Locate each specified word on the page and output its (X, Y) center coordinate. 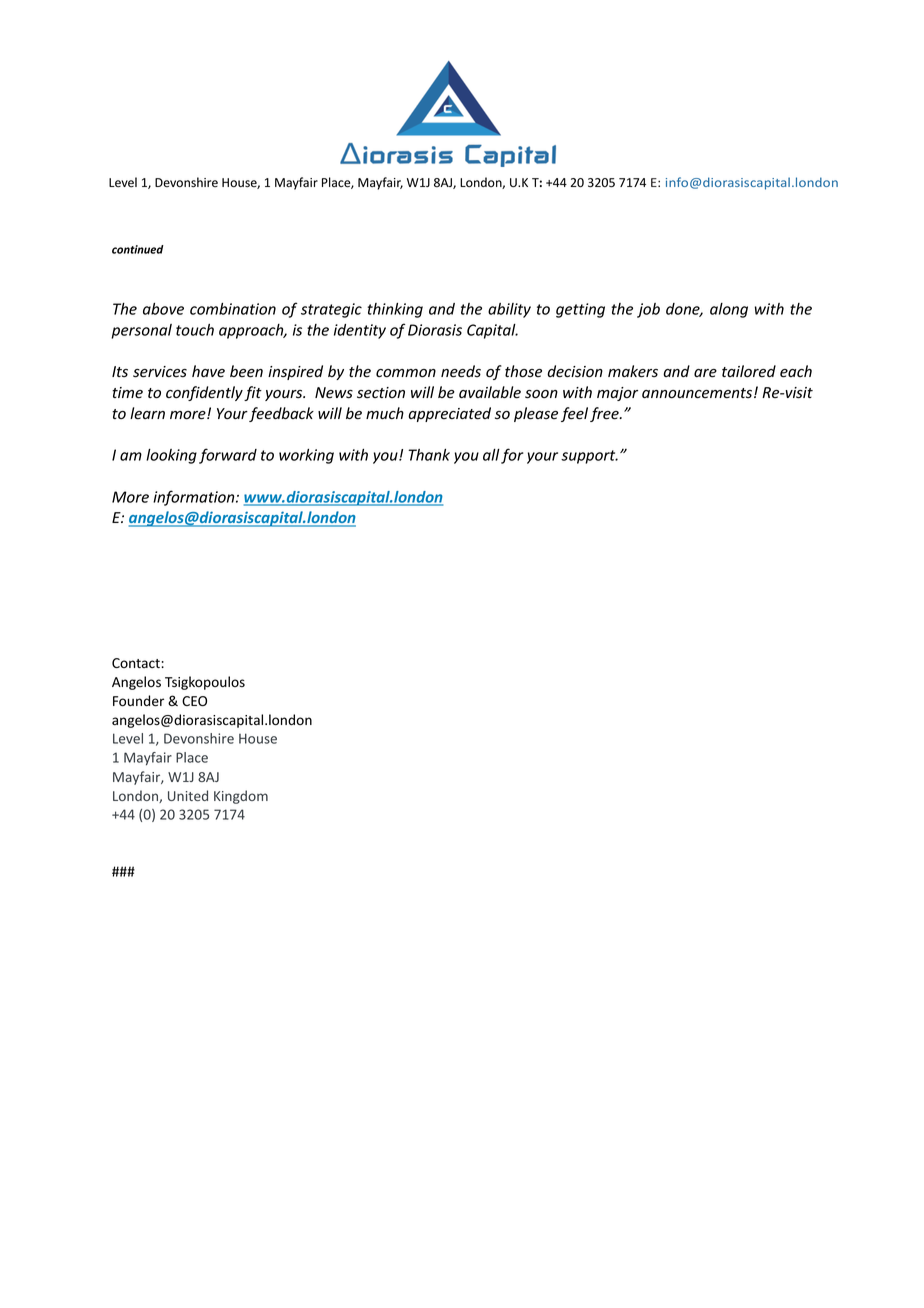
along (729, 310)
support (589, 457)
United (188, 795)
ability (509, 310)
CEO (194, 701)
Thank (429, 455)
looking (171, 456)
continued (138, 249)
